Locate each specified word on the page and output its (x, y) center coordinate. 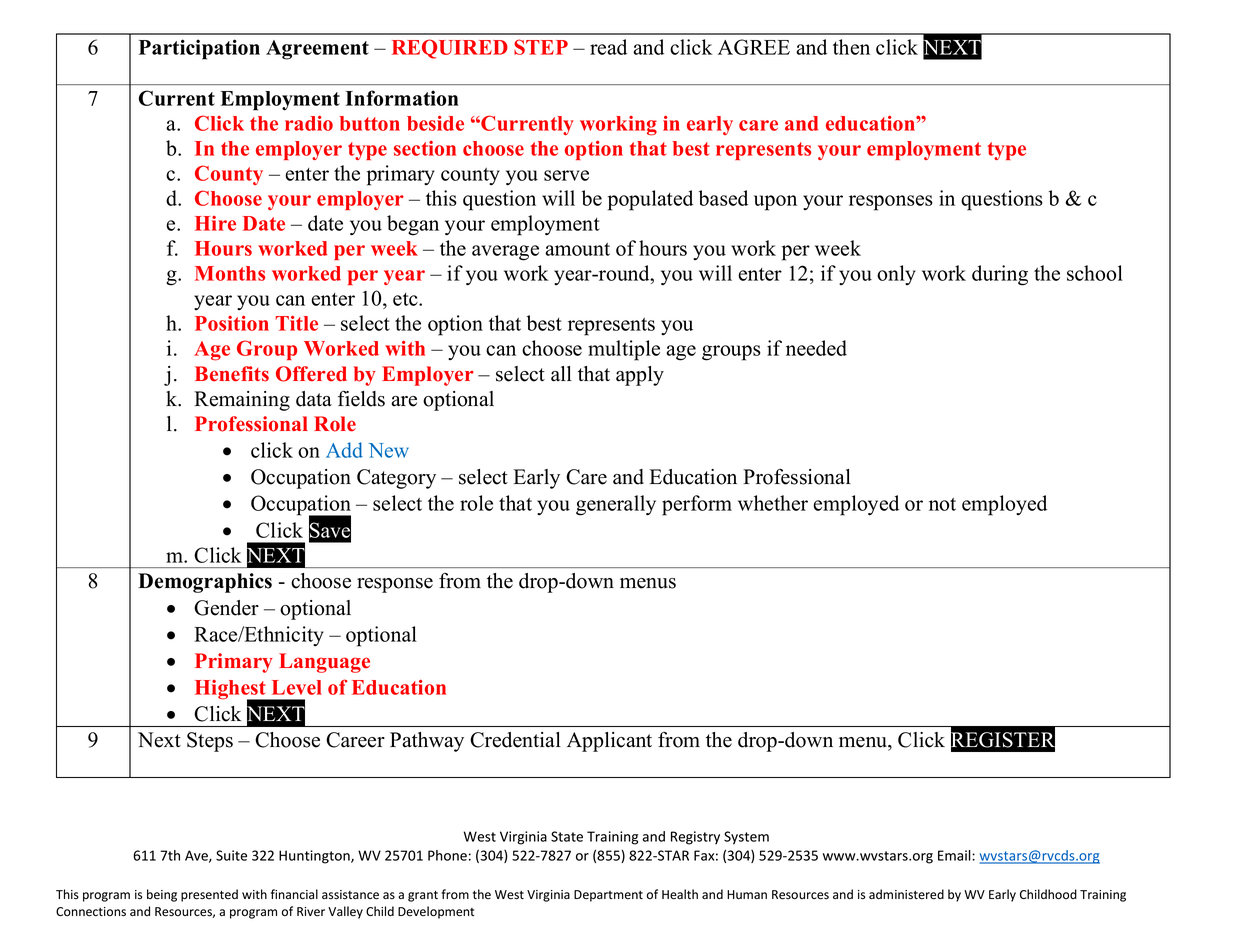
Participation (199, 49)
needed (816, 348)
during (1000, 275)
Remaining (242, 401)
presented (209, 895)
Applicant (609, 742)
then (851, 47)
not (942, 504)
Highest (231, 691)
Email (955, 855)
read (608, 47)
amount (577, 249)
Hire (215, 223)
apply (640, 376)
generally (616, 505)
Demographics (205, 583)
